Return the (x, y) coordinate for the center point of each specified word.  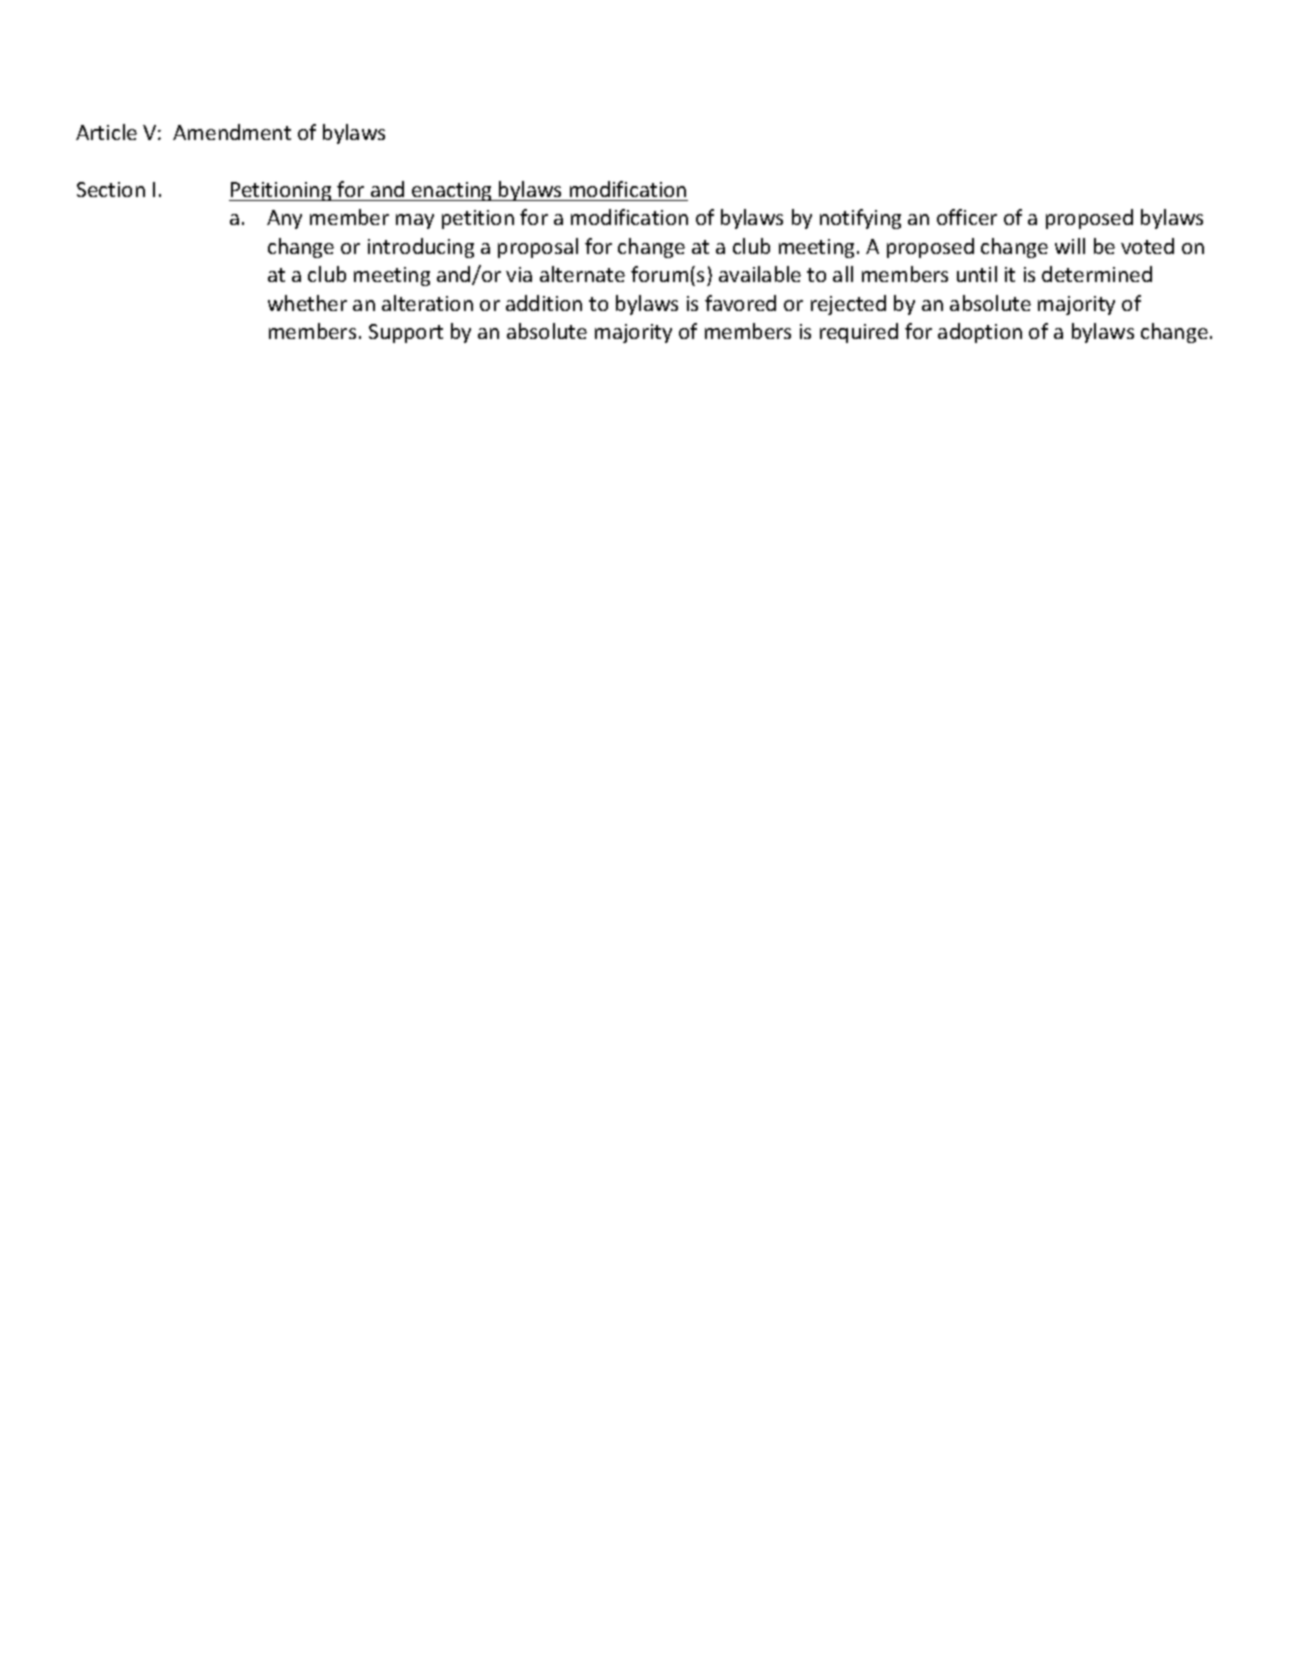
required (859, 333)
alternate (582, 274)
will (1070, 246)
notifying (860, 219)
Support (406, 333)
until (977, 274)
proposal (538, 248)
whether (307, 303)
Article (106, 132)
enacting (452, 191)
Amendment (232, 132)
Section (111, 189)
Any (284, 219)
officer (967, 217)
